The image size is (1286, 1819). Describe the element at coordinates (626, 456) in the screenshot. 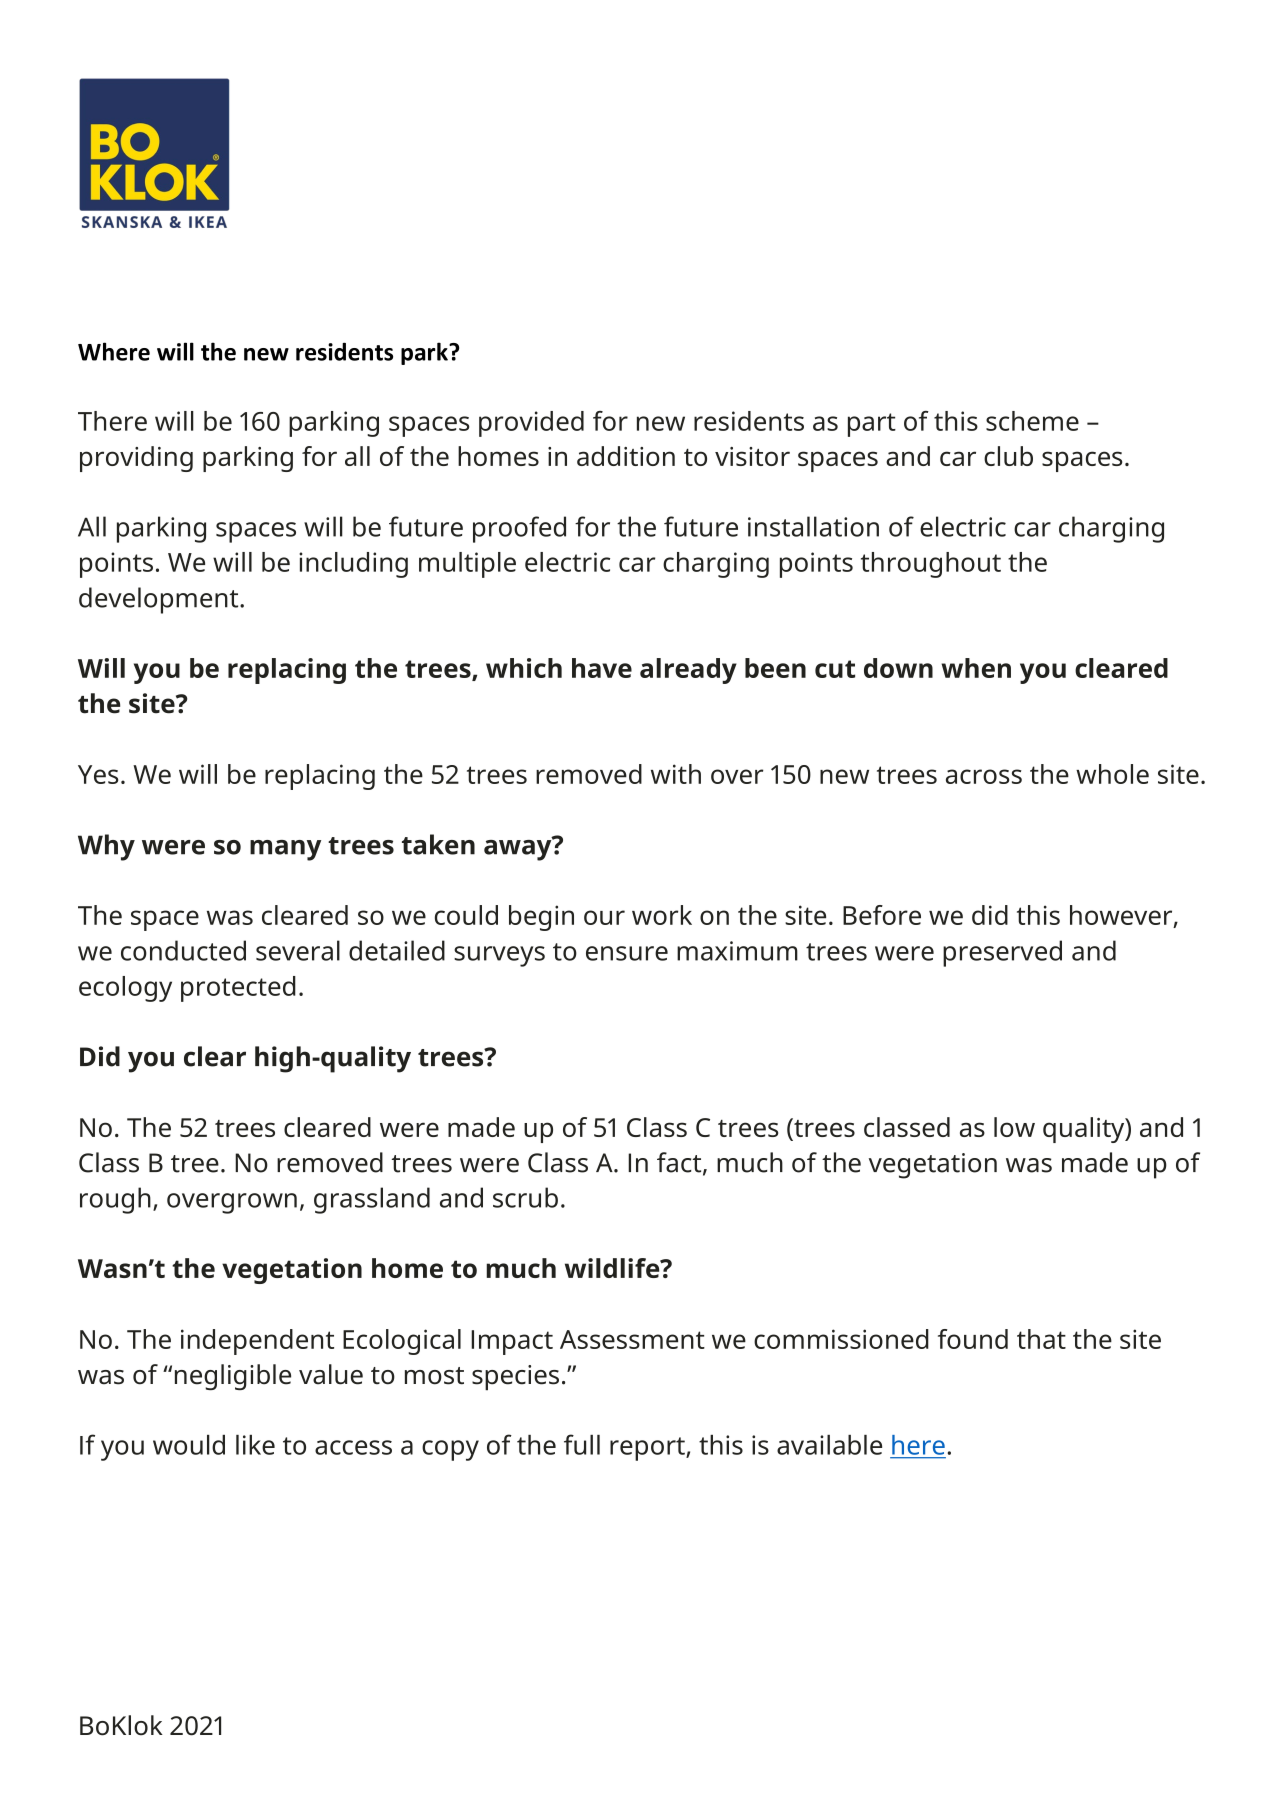

I see `addition` at that location.
